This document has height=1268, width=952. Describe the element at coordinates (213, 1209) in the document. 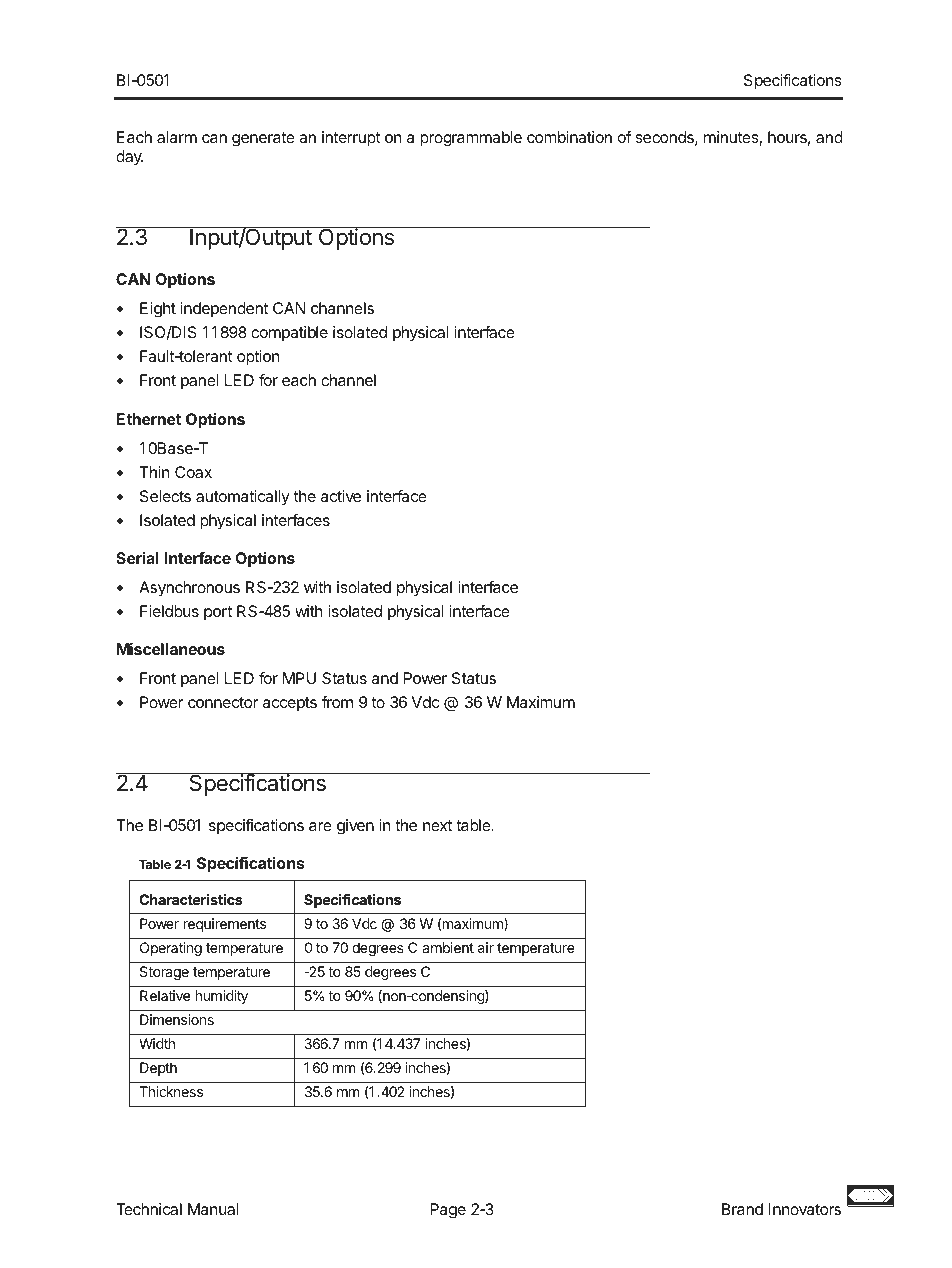

I see `Manual` at that location.
